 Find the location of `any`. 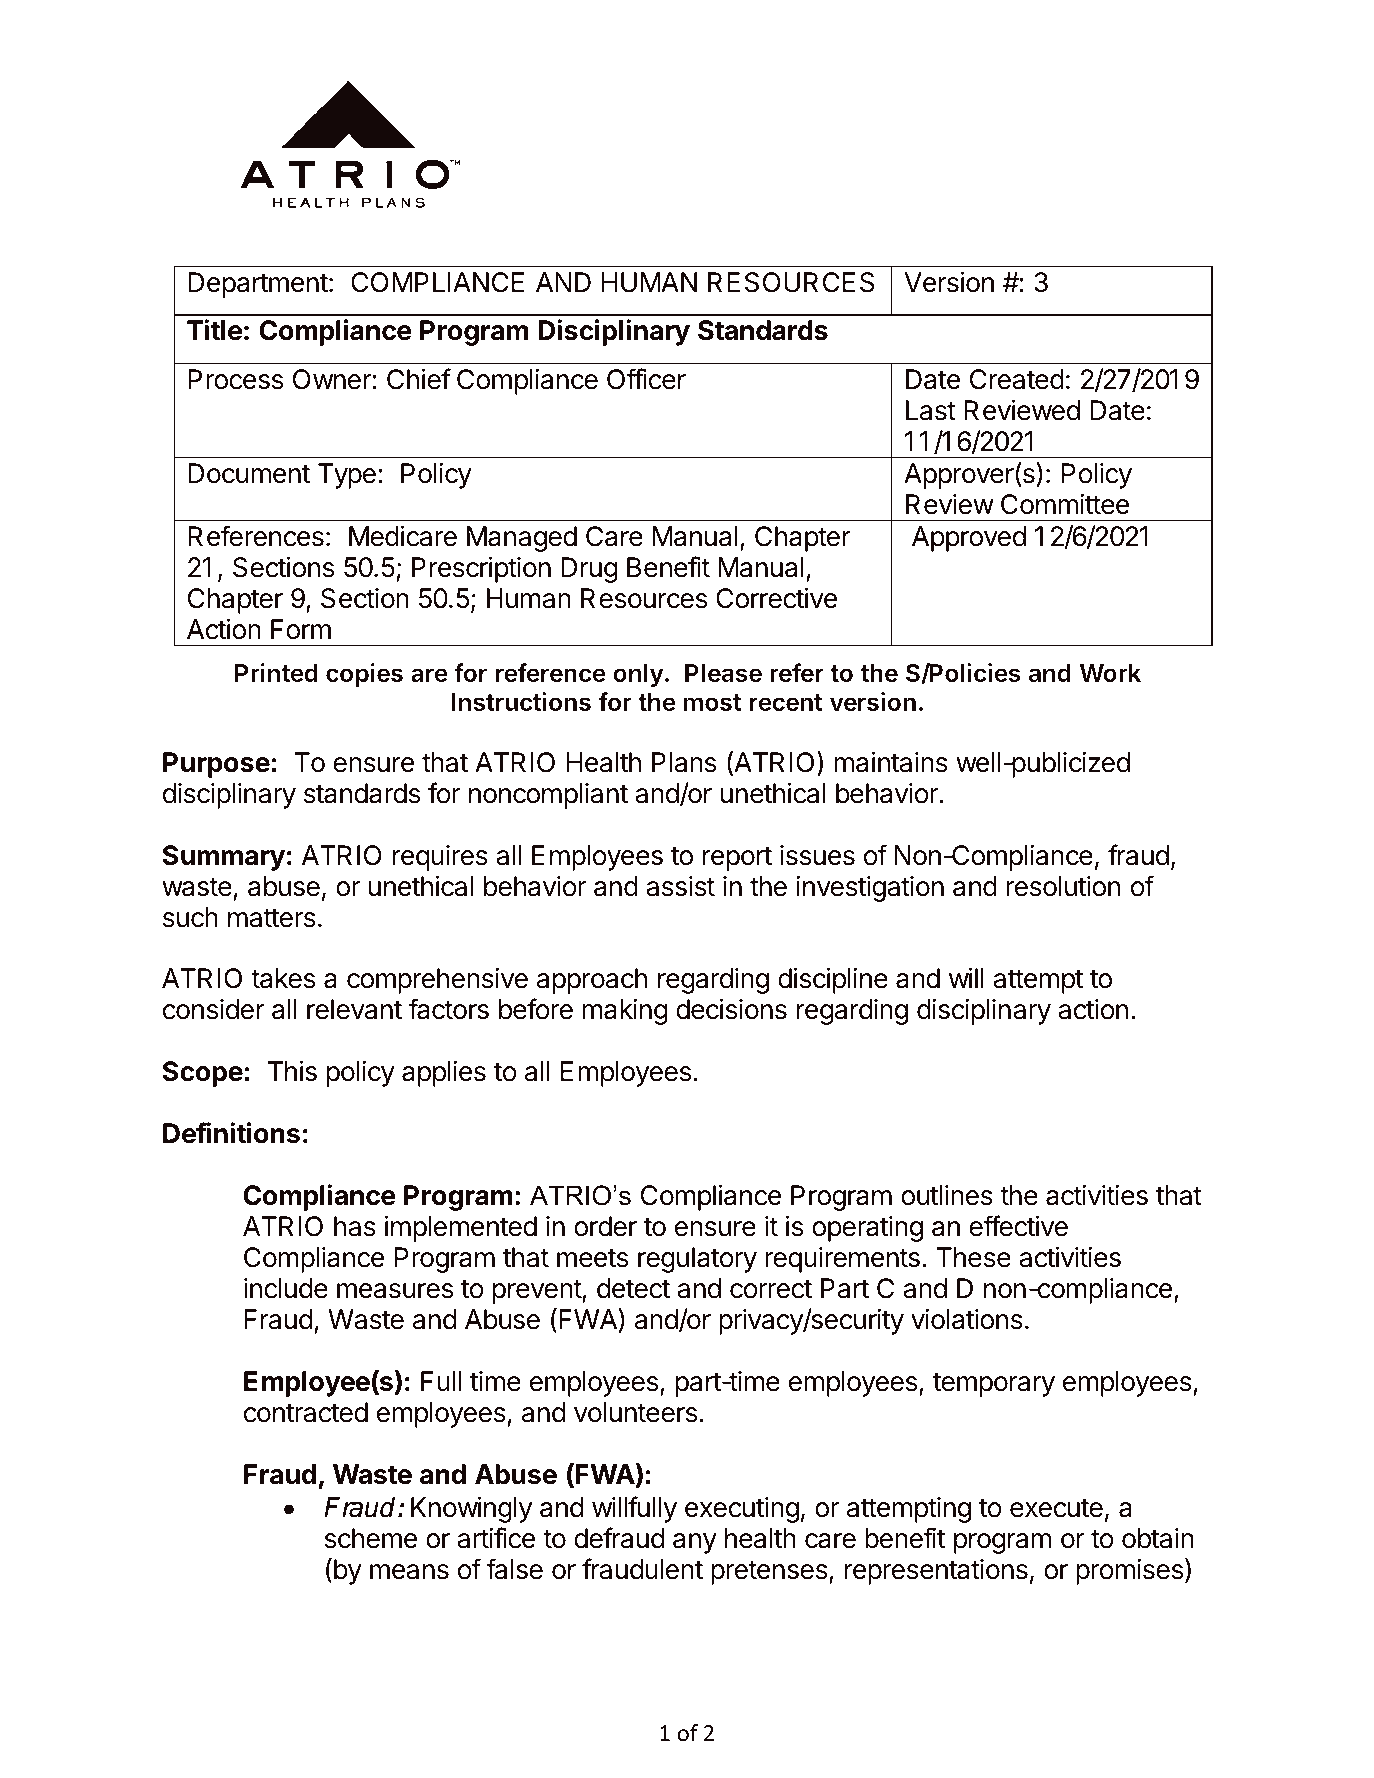

any is located at coordinates (695, 1543).
